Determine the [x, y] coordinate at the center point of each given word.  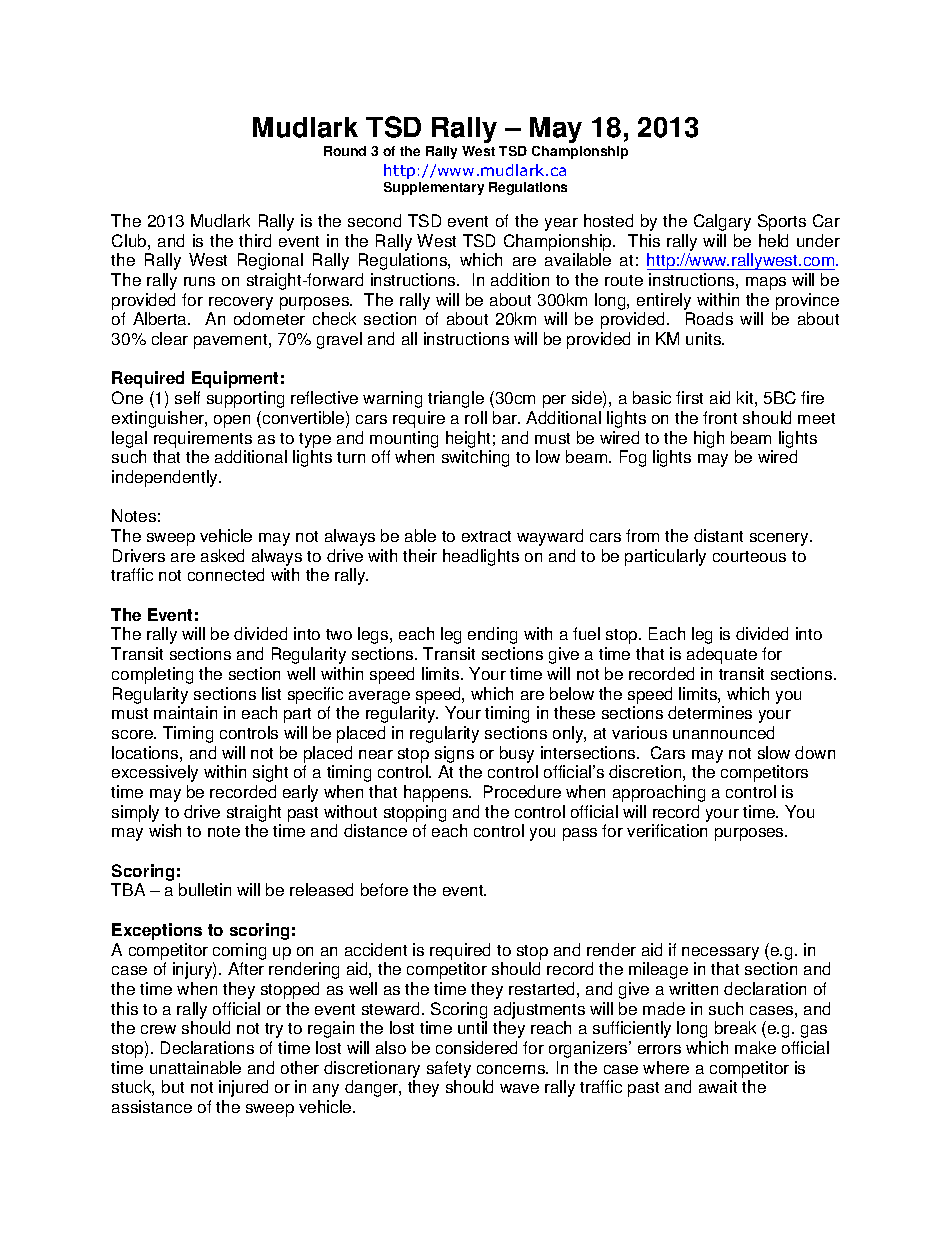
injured [243, 1088]
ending [492, 635]
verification [667, 830]
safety [449, 1069]
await [718, 1086]
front [720, 417]
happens [437, 793]
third [255, 240]
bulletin [205, 889]
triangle [456, 399]
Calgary [722, 222]
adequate [722, 655]
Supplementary [434, 188]
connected [226, 574]
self [187, 397]
